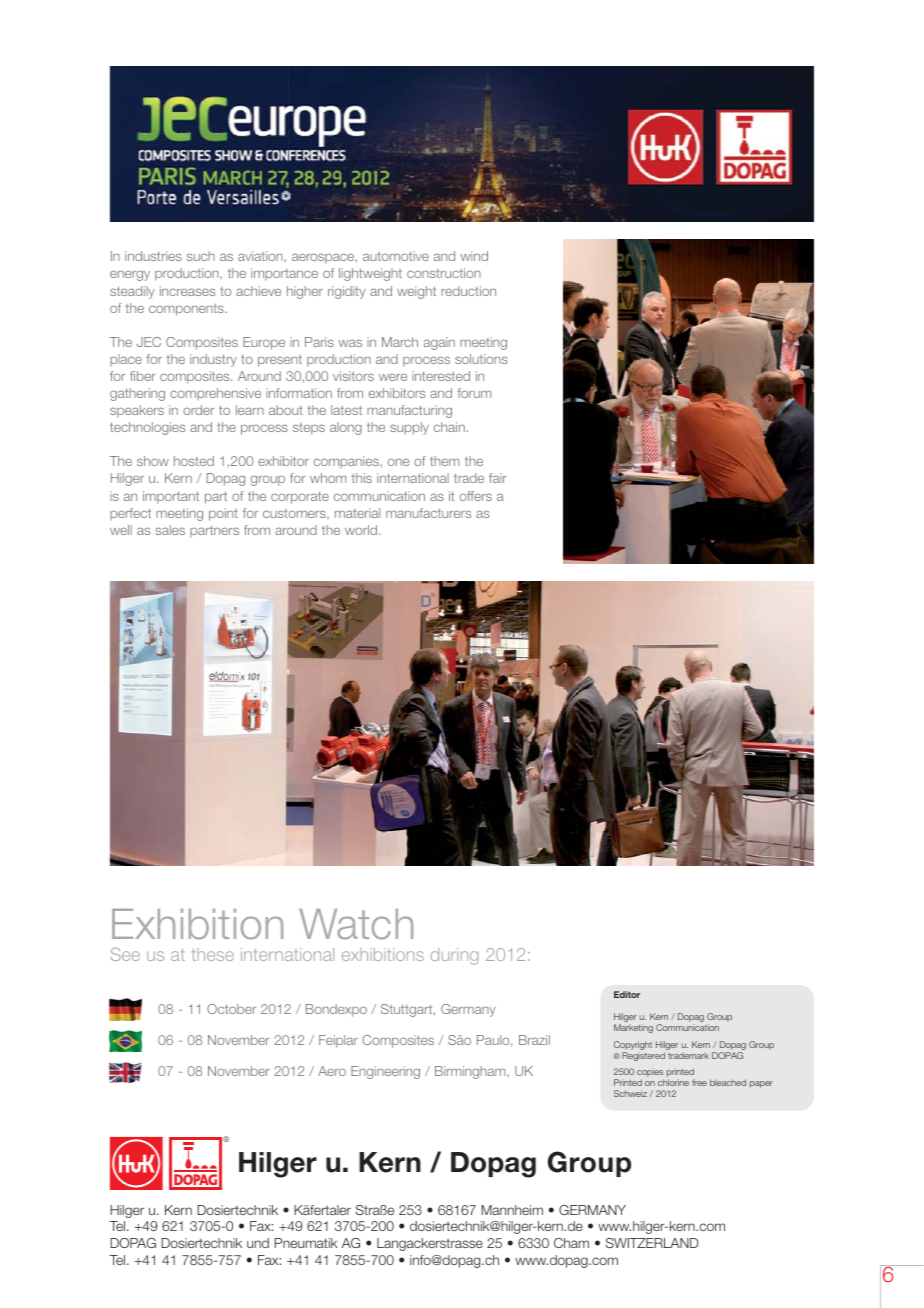 The image size is (924, 1308). What do you see at coordinates (474, 256) in the page?
I see `wind` at bounding box center [474, 256].
